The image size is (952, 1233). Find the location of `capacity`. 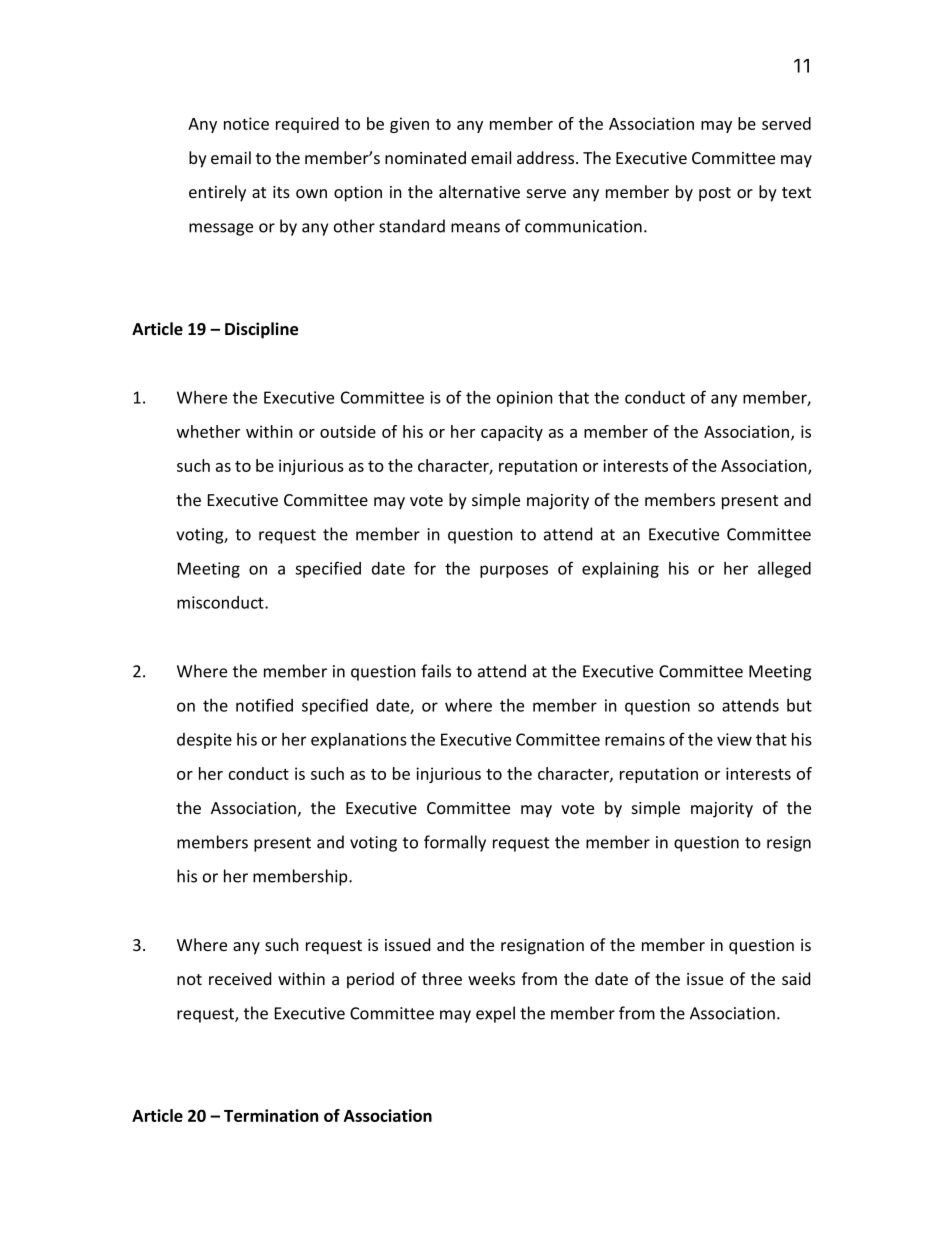

capacity is located at coordinates (512, 433).
